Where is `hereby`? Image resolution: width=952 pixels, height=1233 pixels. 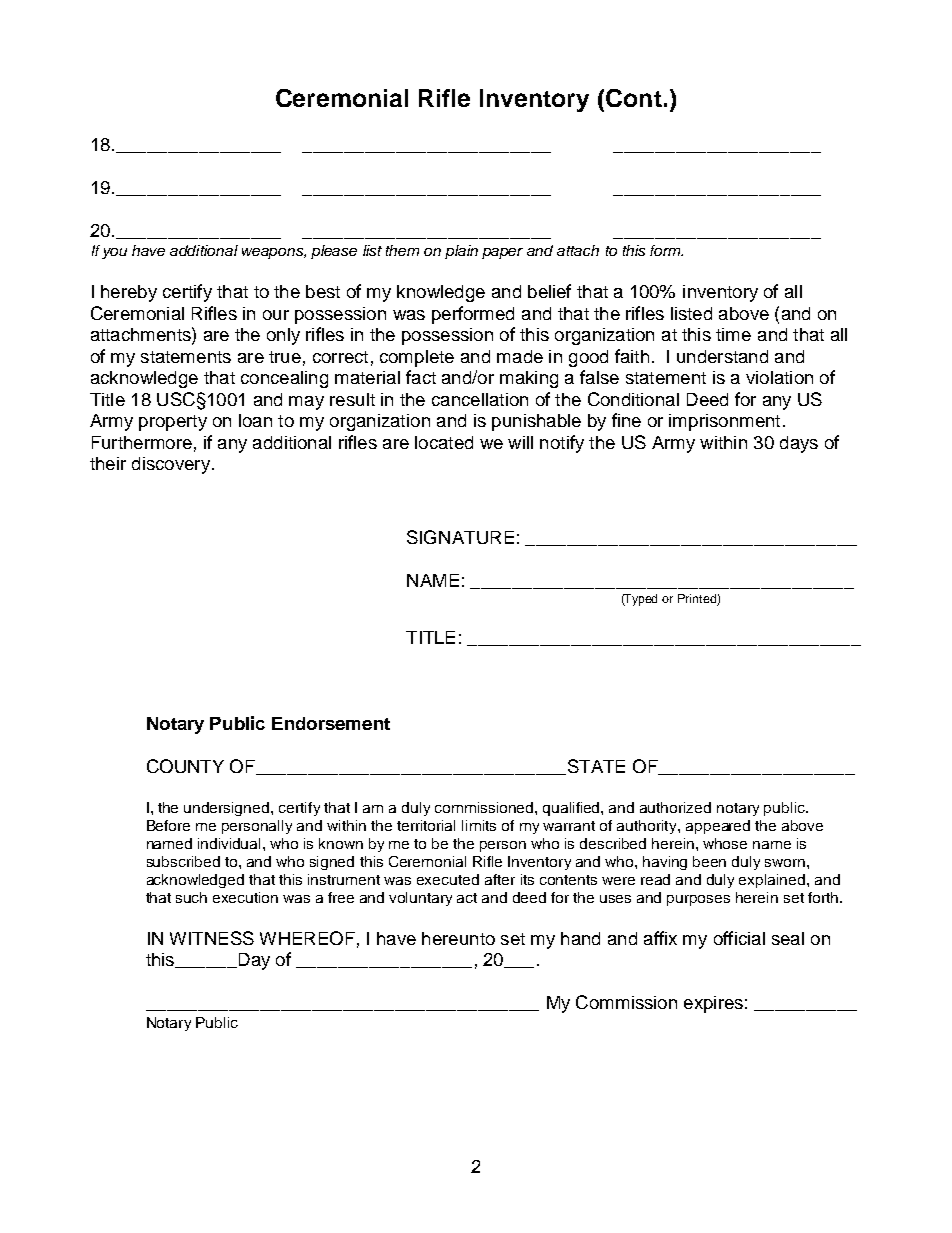
hereby is located at coordinates (129, 293).
